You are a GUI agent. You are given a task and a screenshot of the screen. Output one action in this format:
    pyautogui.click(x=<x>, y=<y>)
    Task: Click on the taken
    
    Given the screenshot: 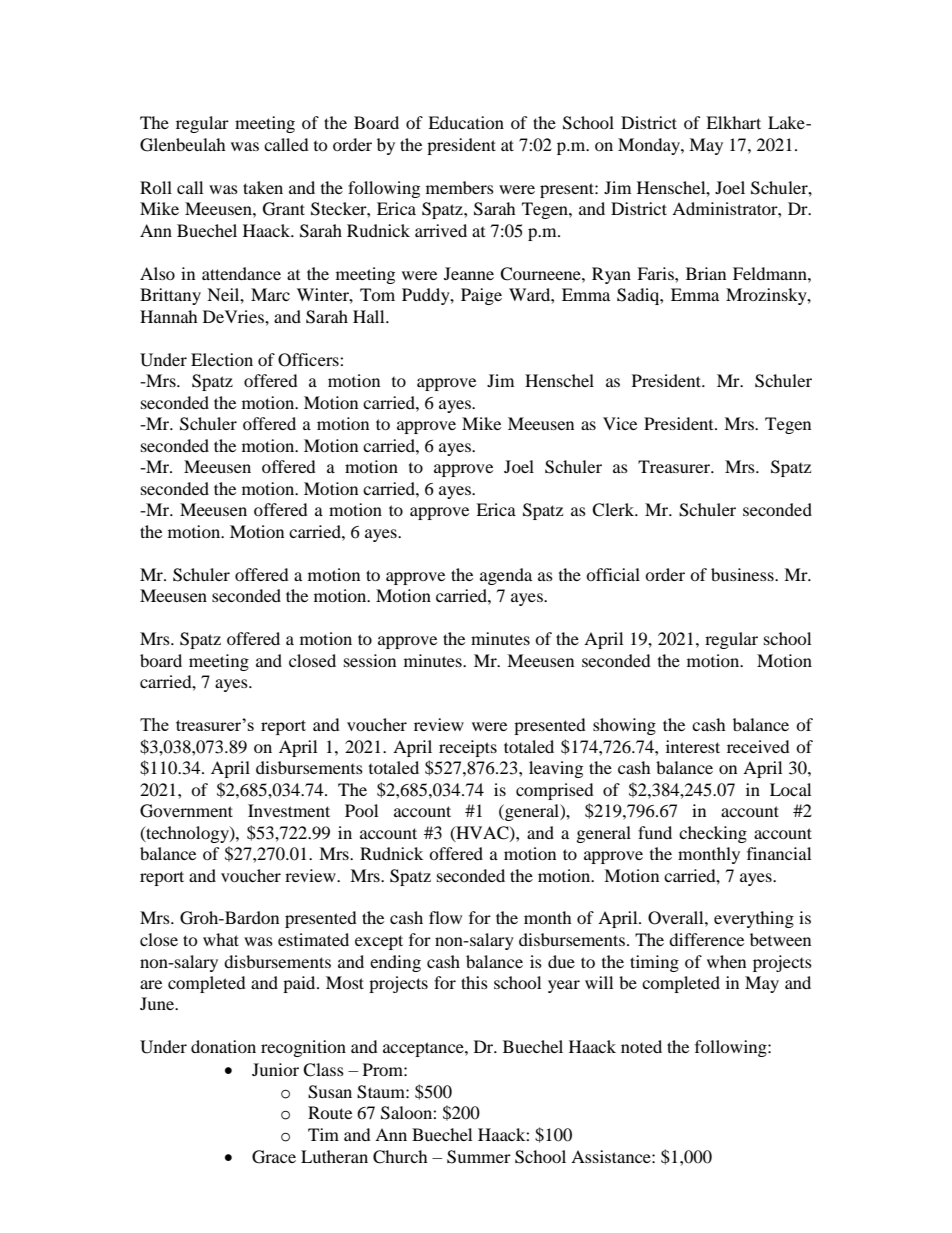 What is the action you would take?
    pyautogui.click(x=263, y=187)
